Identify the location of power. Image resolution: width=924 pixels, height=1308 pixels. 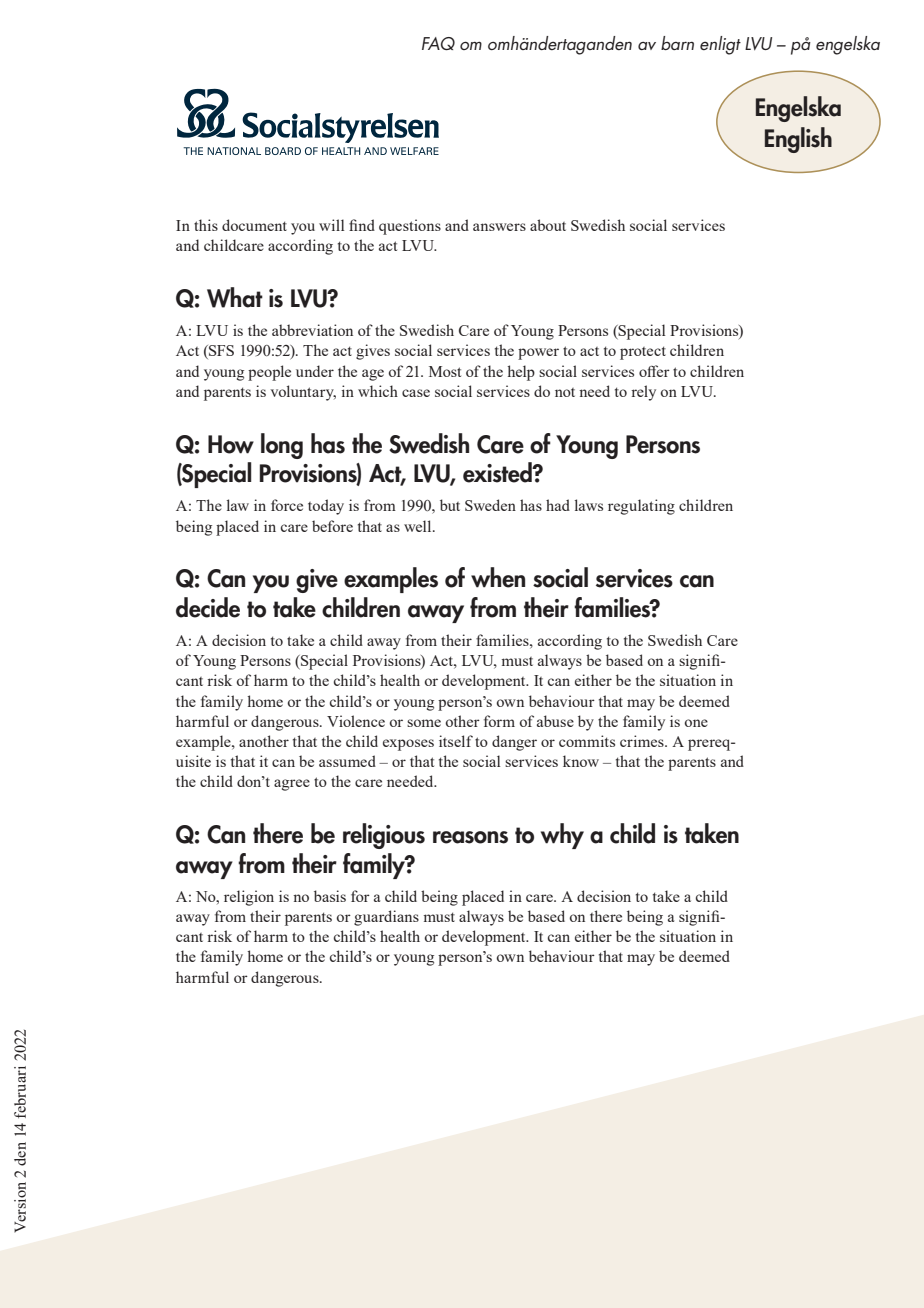
(538, 354).
